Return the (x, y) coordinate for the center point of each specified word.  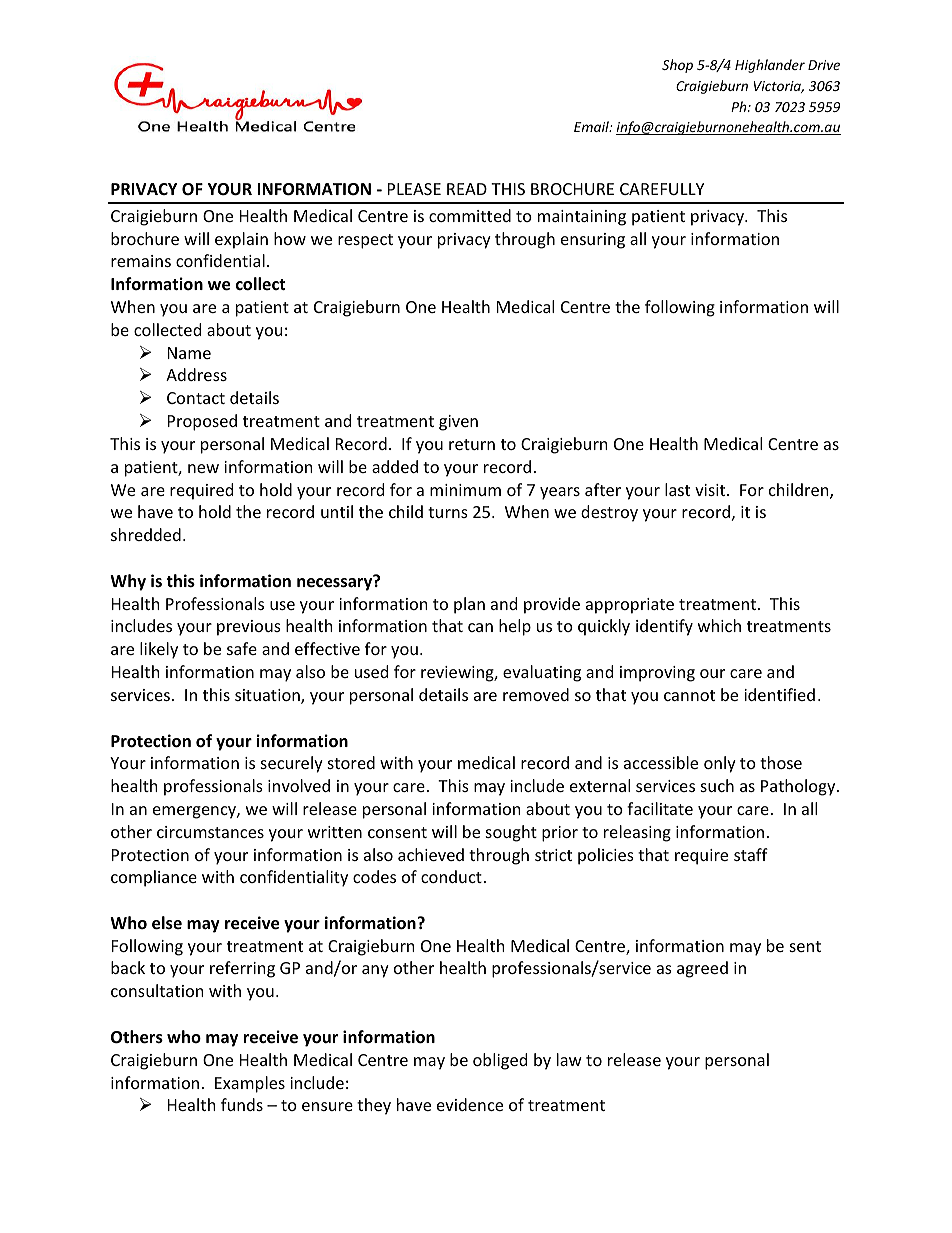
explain (241, 240)
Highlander (770, 66)
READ (467, 189)
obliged (500, 1061)
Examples (250, 1084)
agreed (702, 969)
